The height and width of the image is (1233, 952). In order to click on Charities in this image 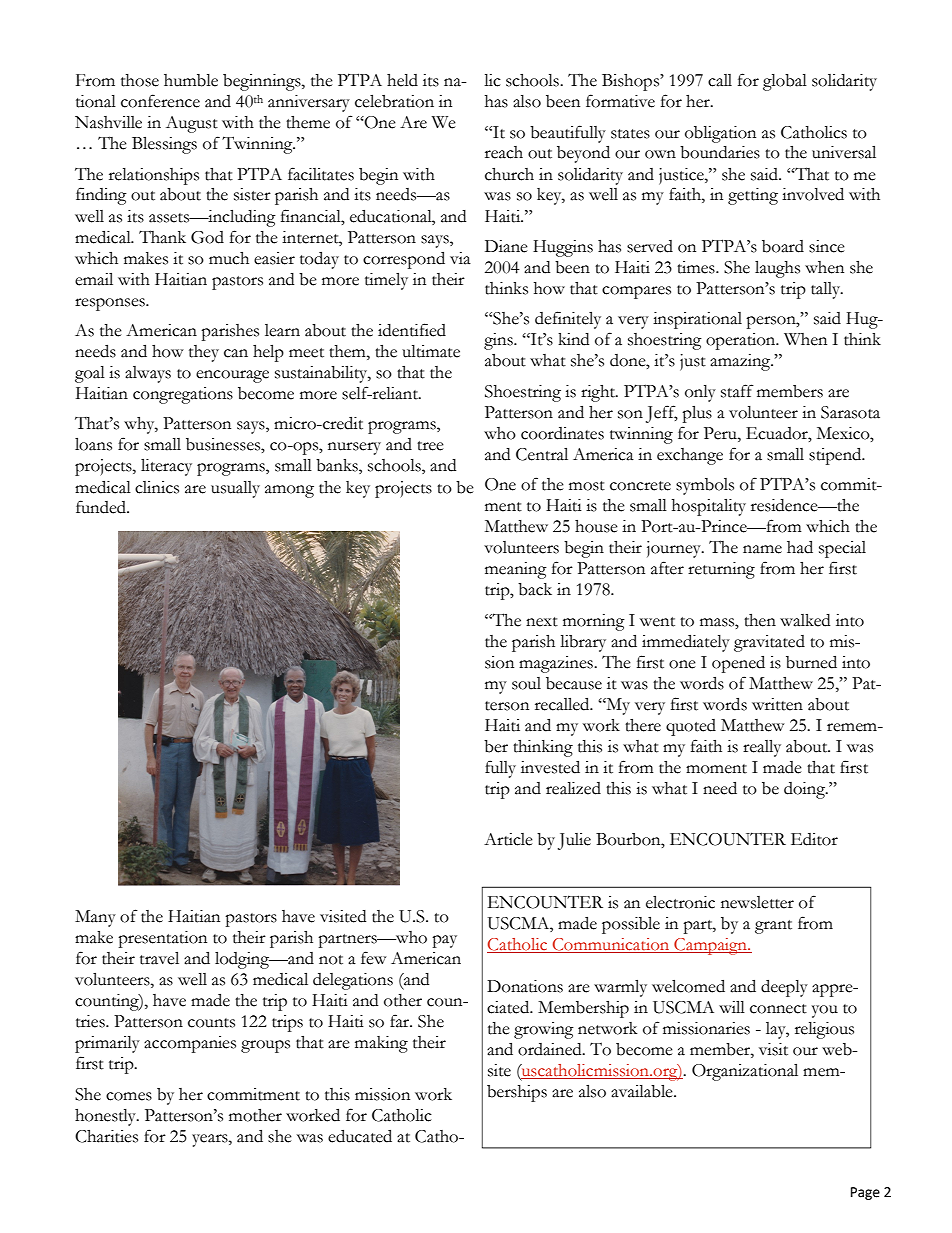, I will do `click(106, 1136)`.
